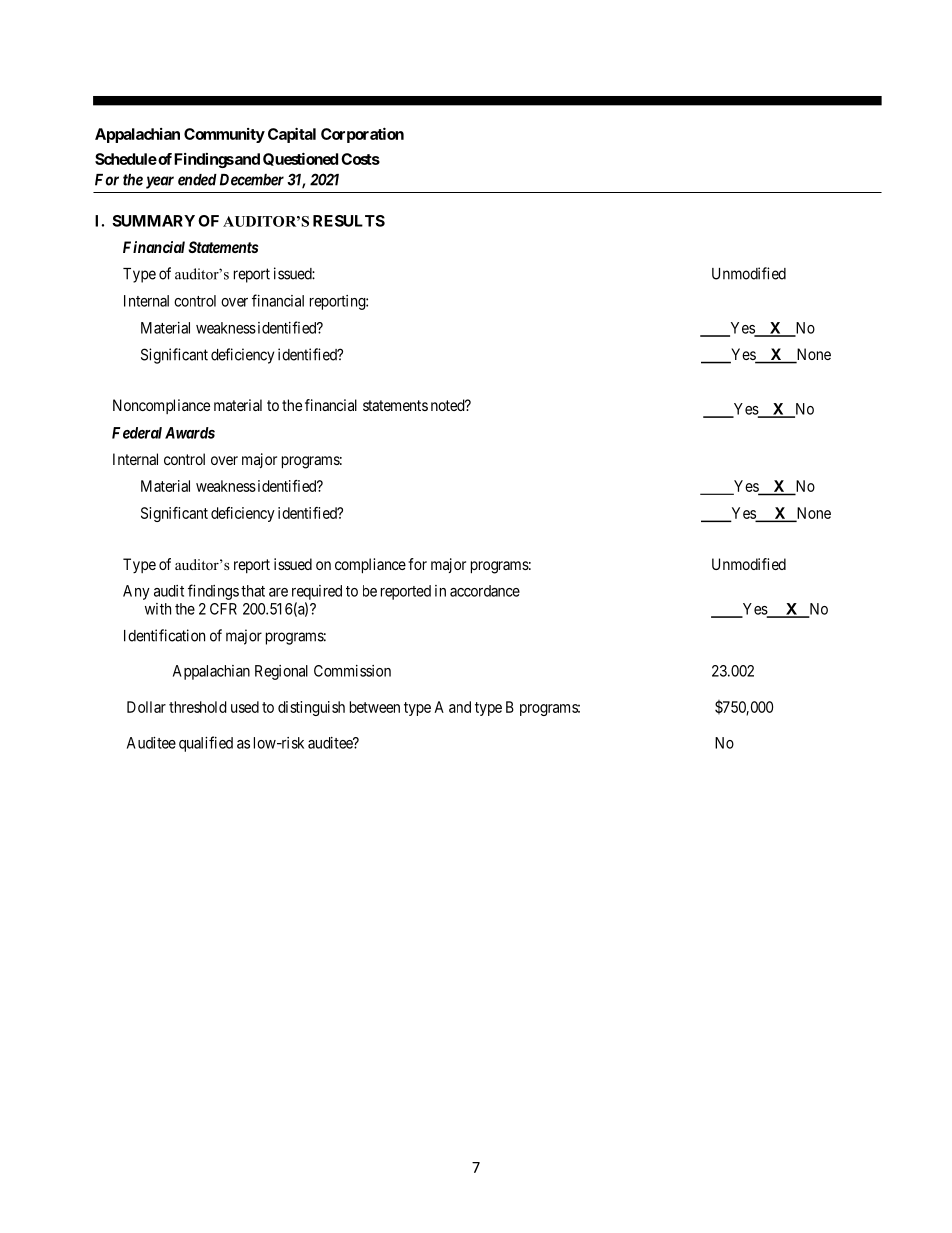  Describe the element at coordinates (252, 180) in the image. I see `December` at that location.
